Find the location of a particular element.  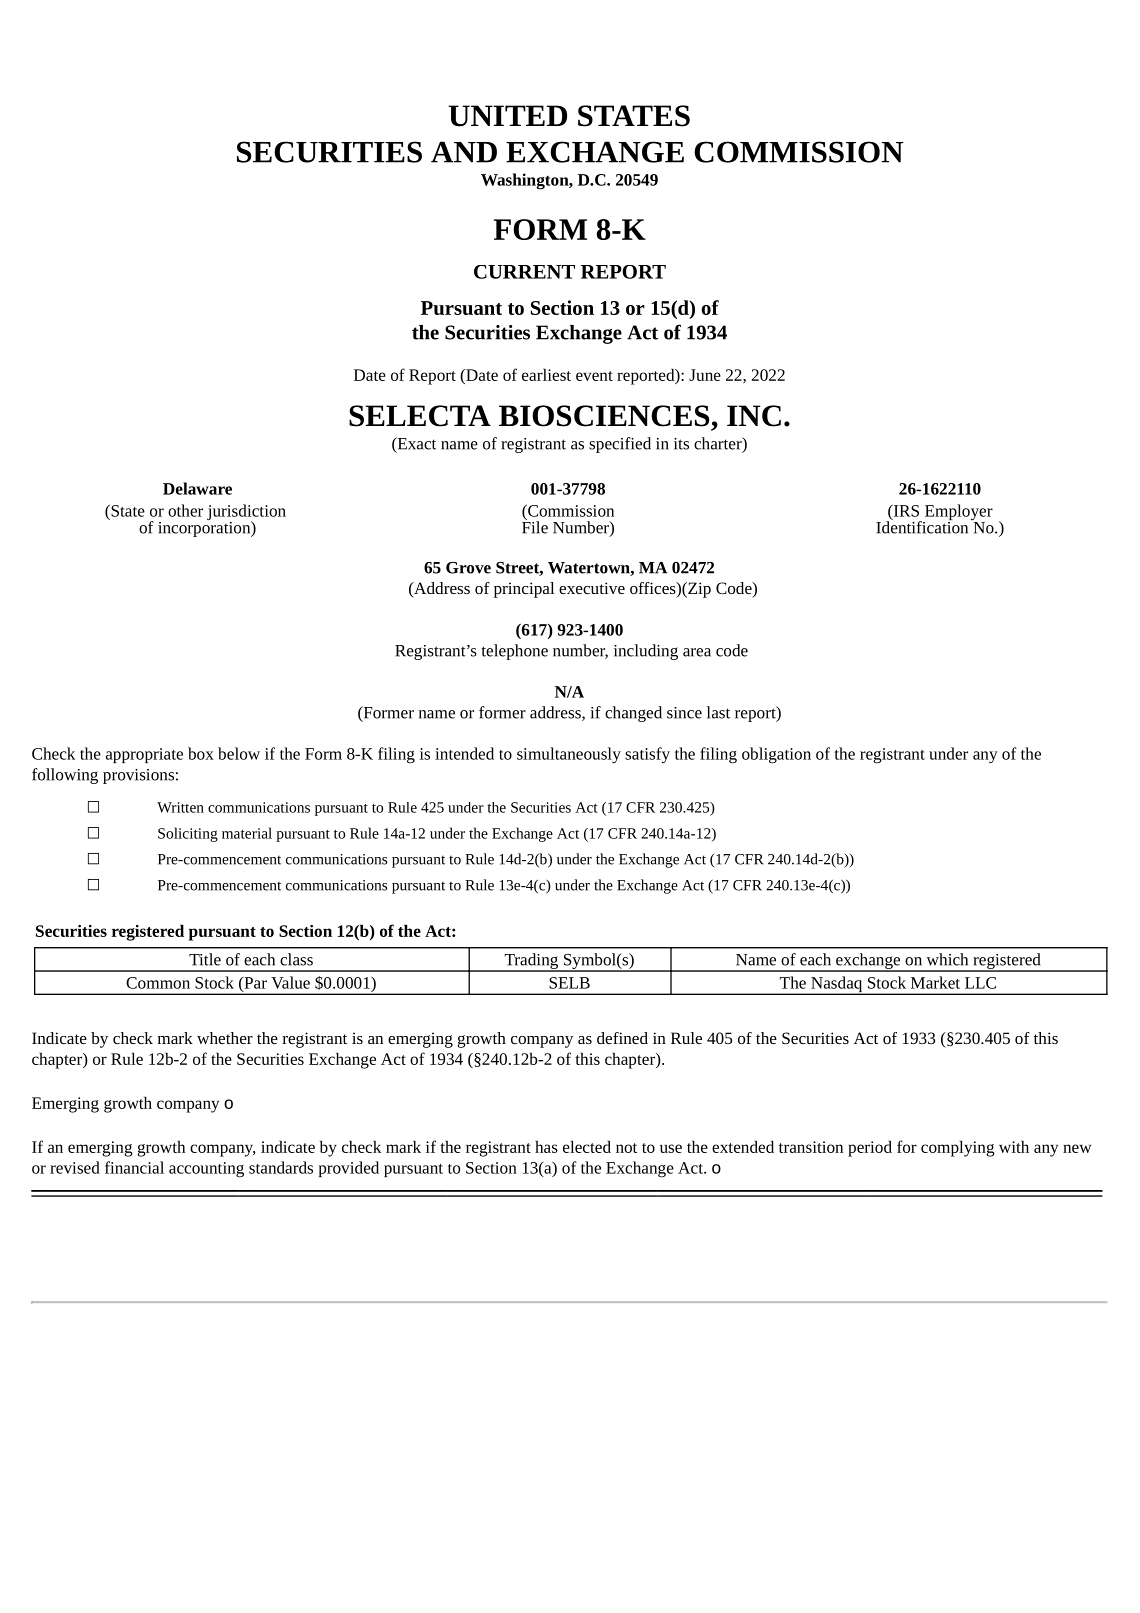

accounting is located at coordinates (206, 1170).
